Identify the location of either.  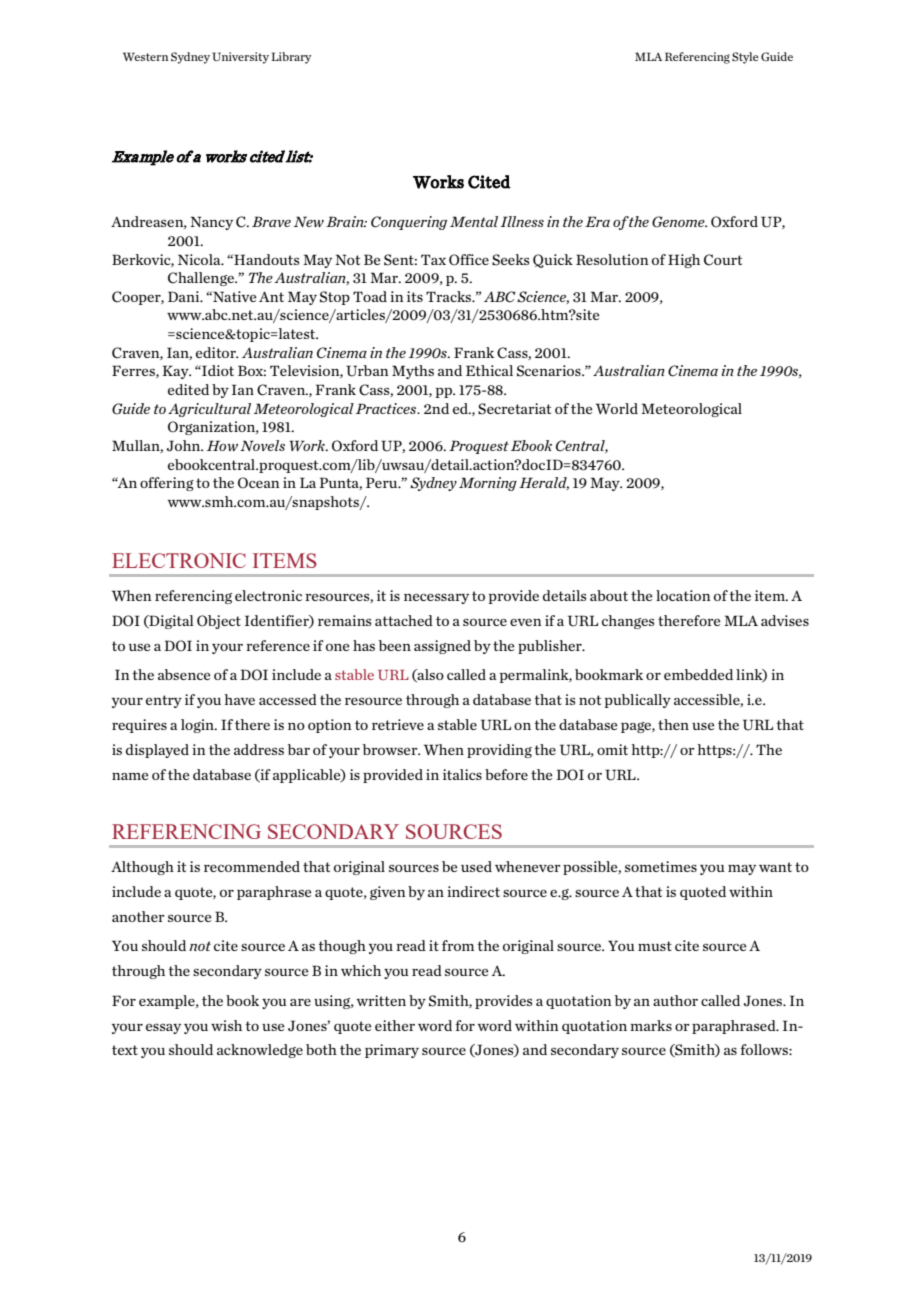
(395, 1025).
